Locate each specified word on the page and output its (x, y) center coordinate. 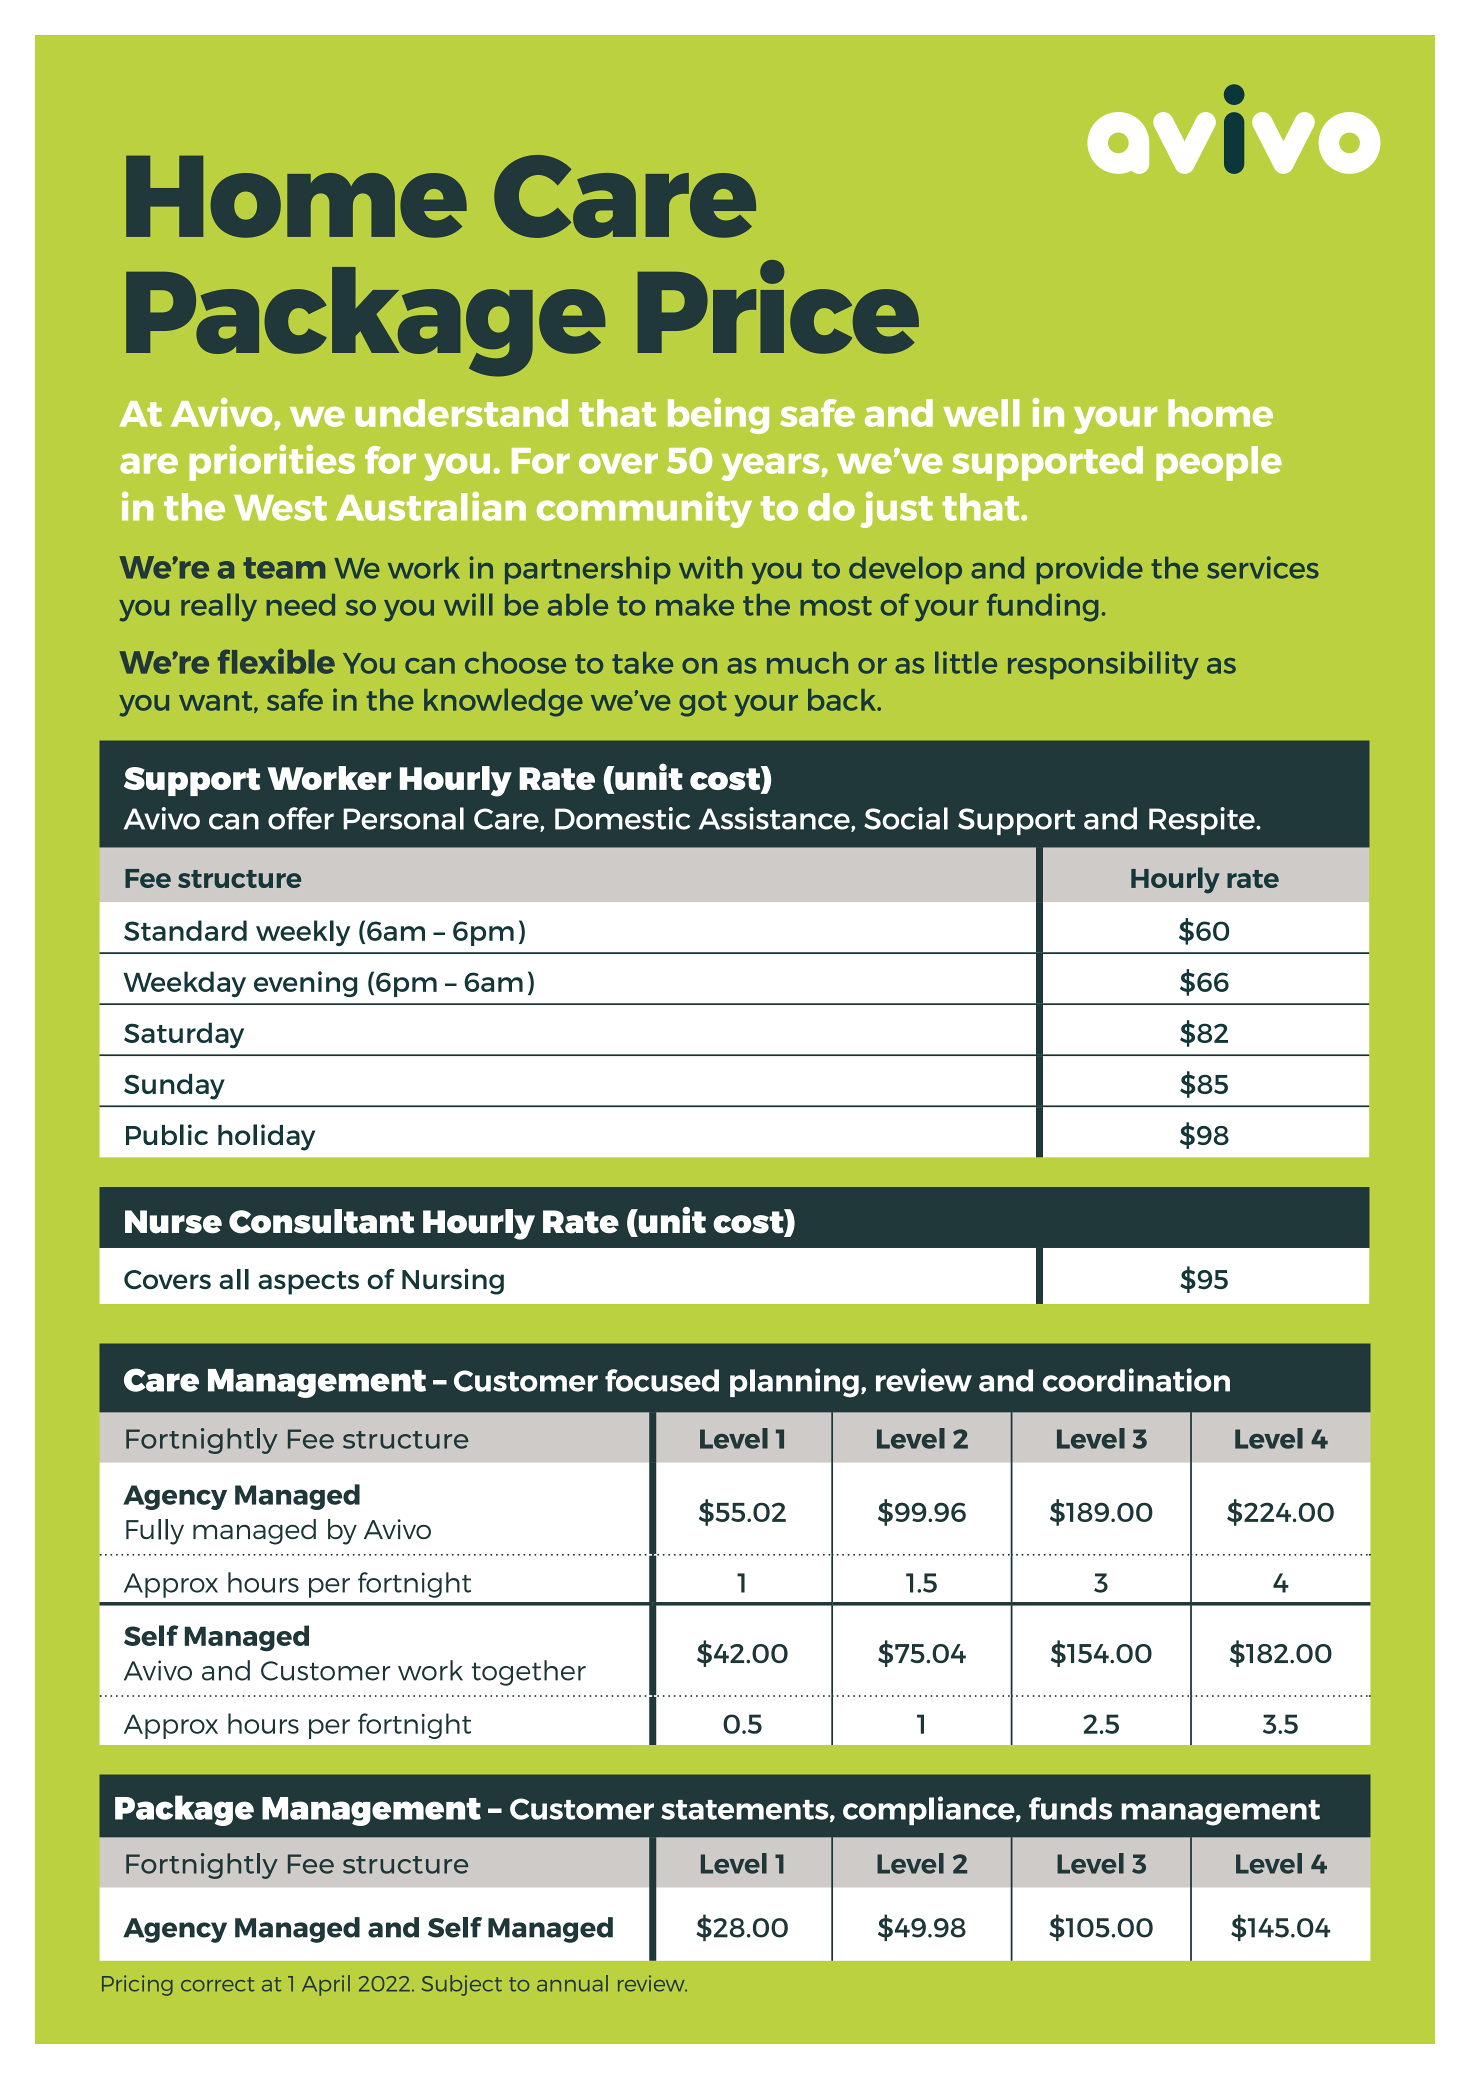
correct (217, 1984)
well (981, 413)
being (718, 416)
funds (1070, 1808)
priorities (272, 463)
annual (572, 1983)
